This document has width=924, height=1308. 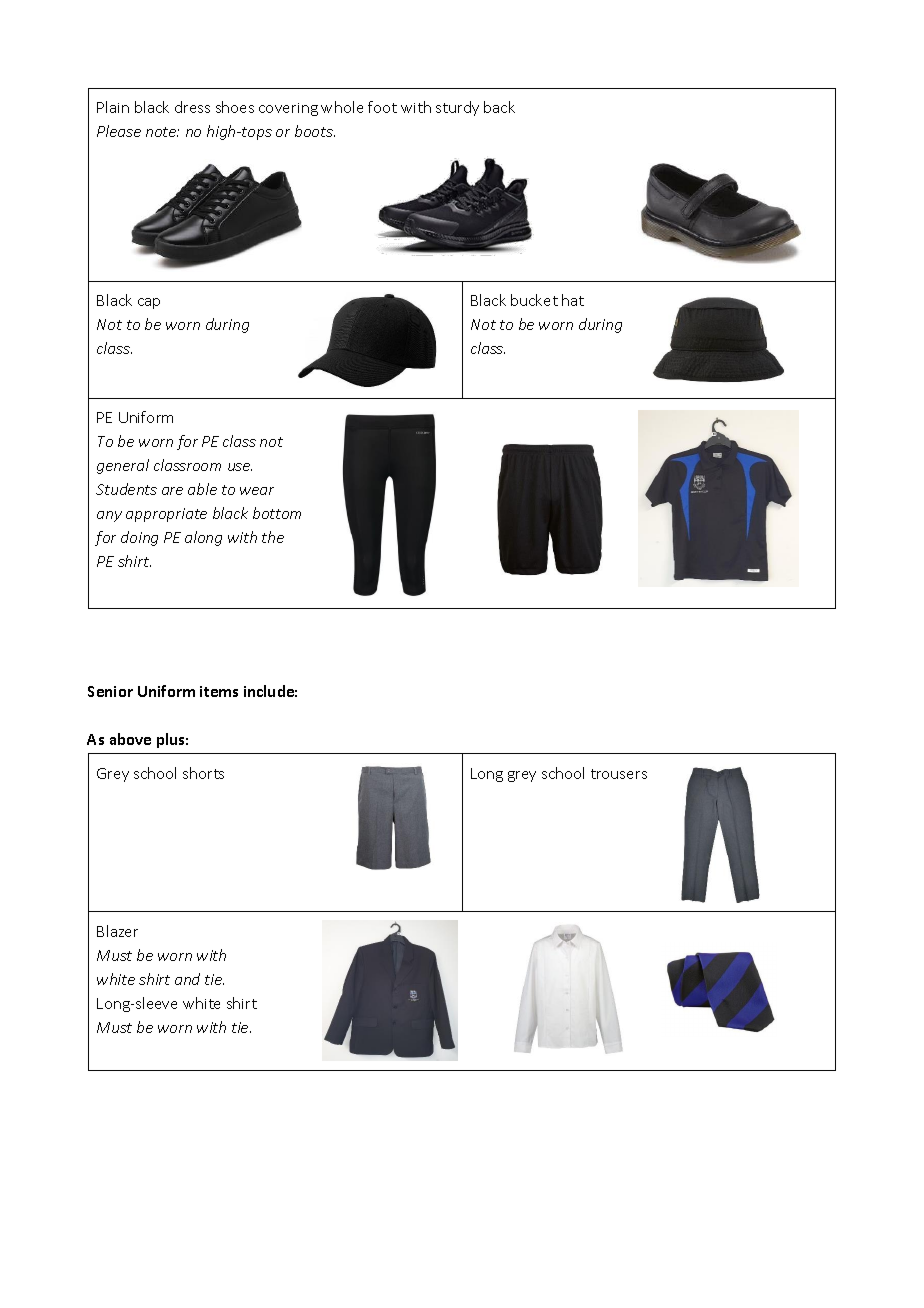 I want to click on note, so click(x=162, y=132).
